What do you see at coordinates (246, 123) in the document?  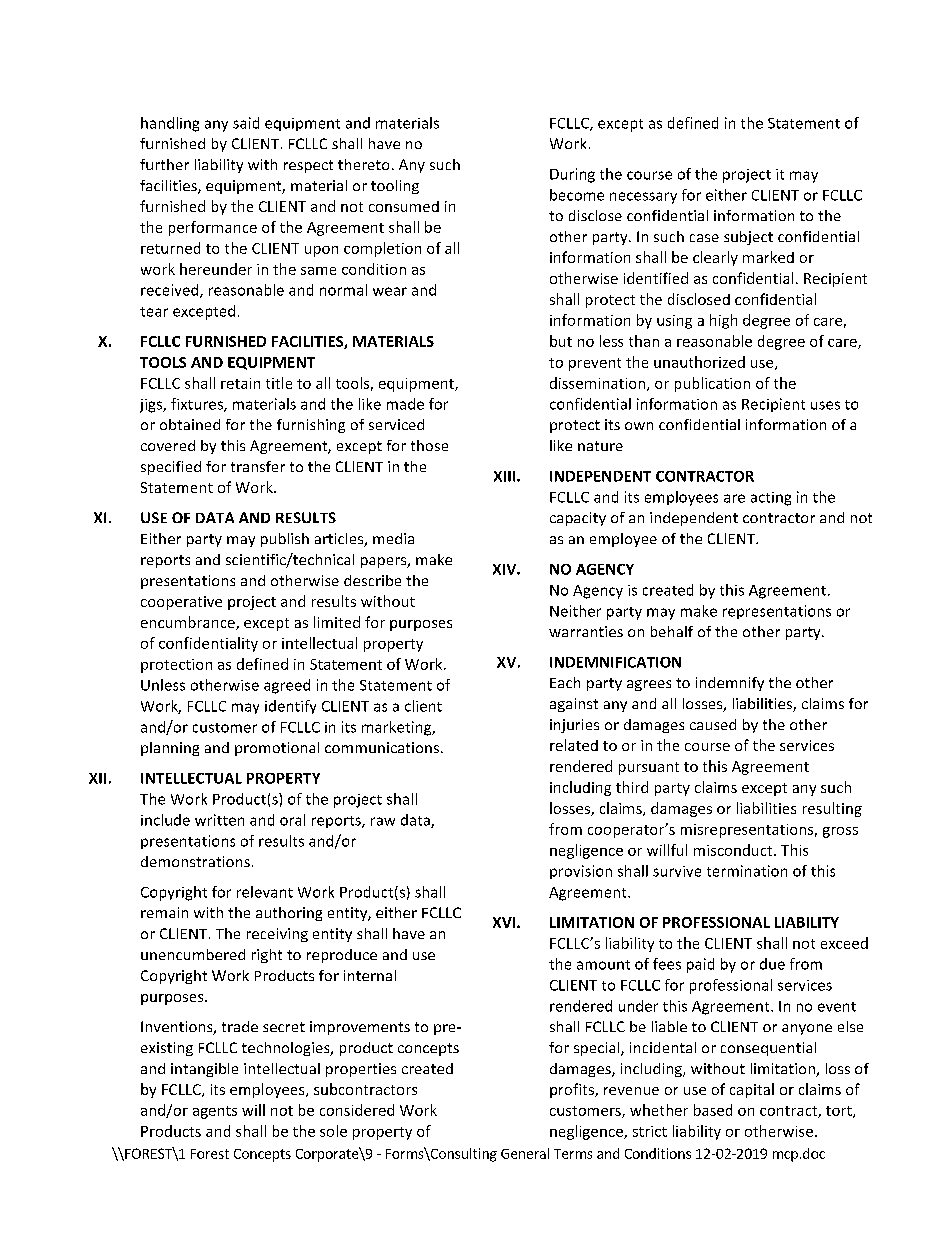 I see `said` at bounding box center [246, 123].
